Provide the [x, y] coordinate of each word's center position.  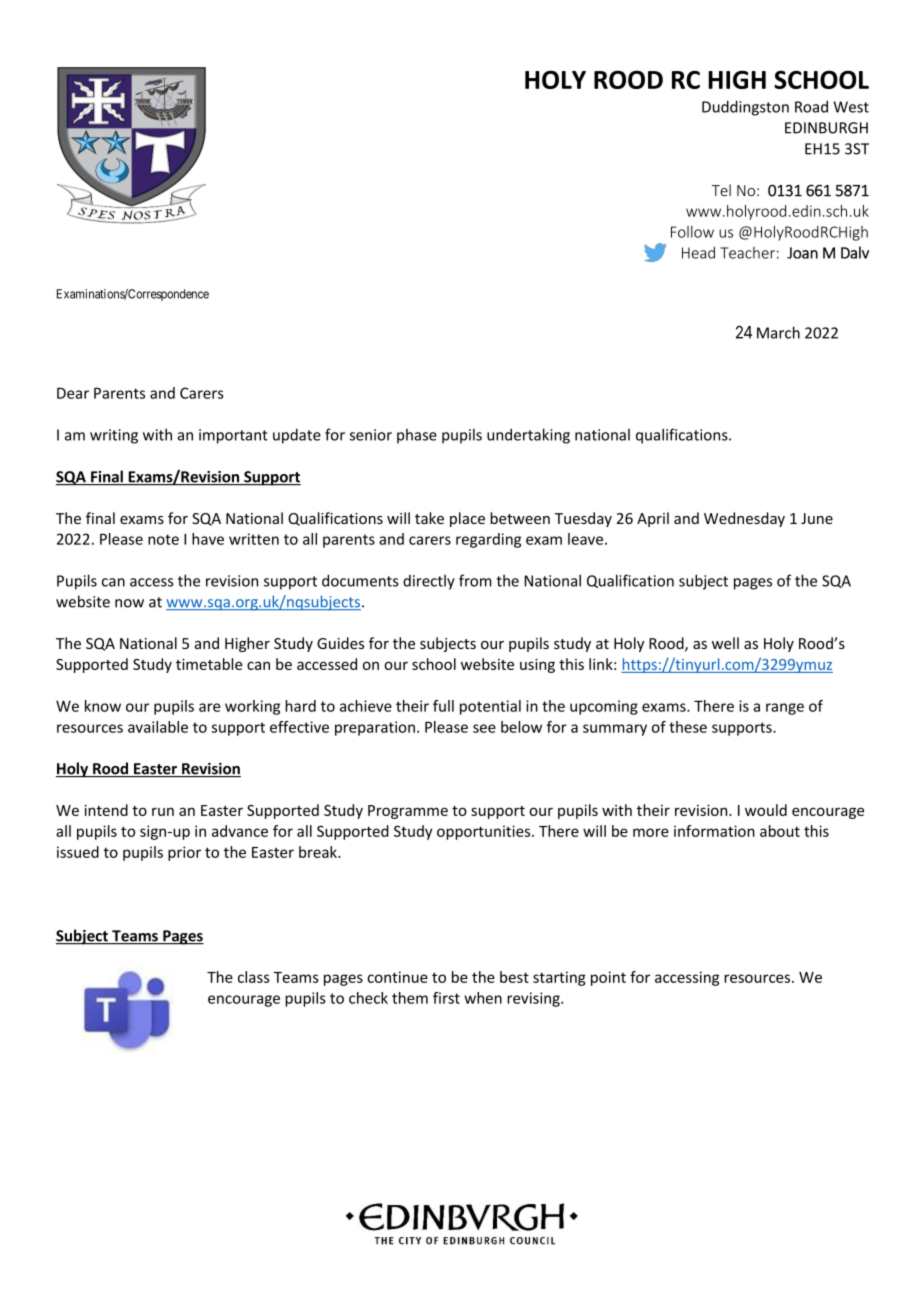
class [254, 977]
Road [811, 106]
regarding [488, 540]
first [446, 998]
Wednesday [744, 519]
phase [417, 436]
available [158, 727]
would [766, 810]
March [778, 332]
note [163, 539]
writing [114, 436]
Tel [721, 190]
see [484, 728]
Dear [73, 393]
